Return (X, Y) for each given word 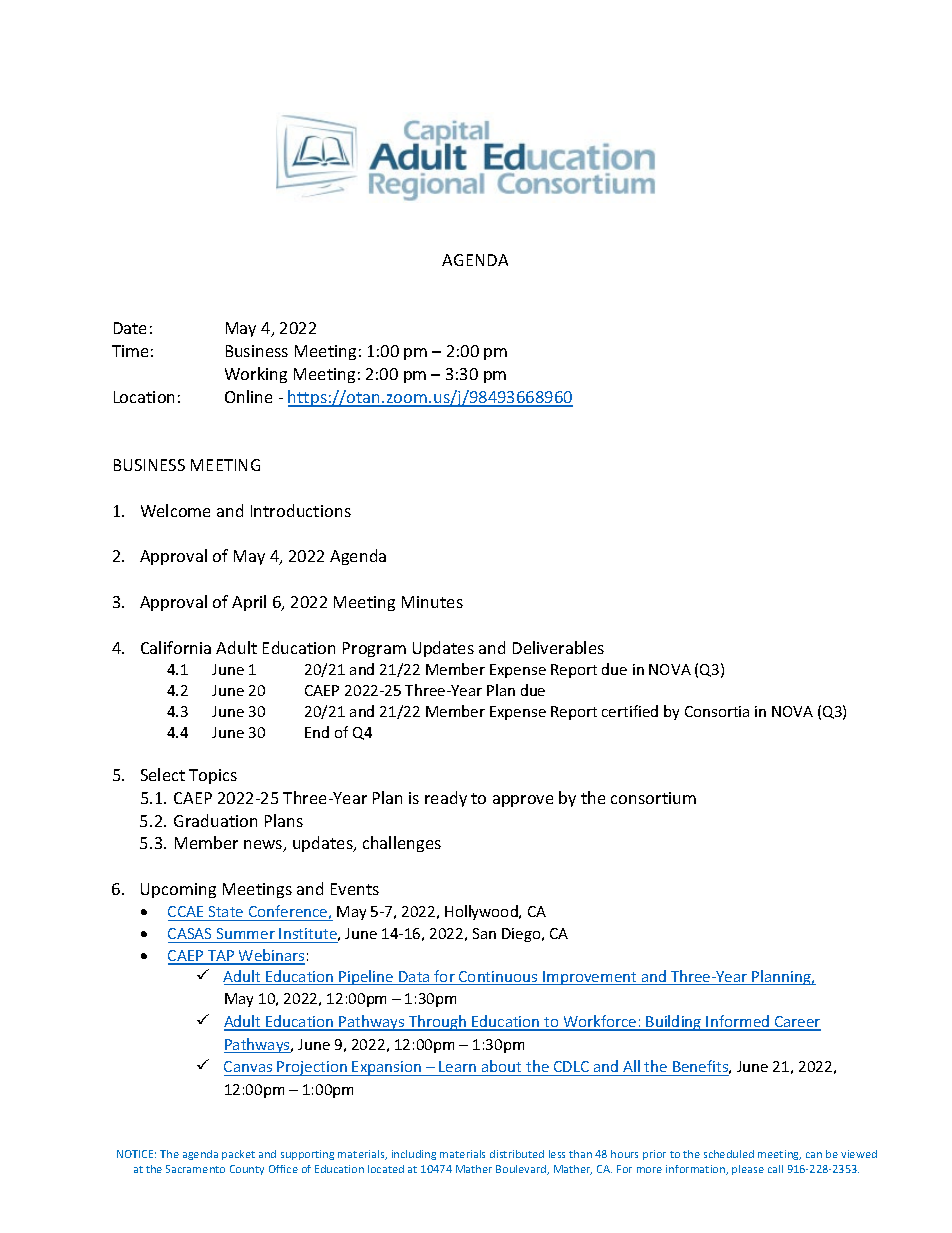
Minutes (432, 602)
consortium (653, 798)
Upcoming (178, 890)
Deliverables (558, 647)
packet (238, 1155)
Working (256, 375)
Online (248, 396)
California (176, 647)
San (484, 933)
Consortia (717, 711)
